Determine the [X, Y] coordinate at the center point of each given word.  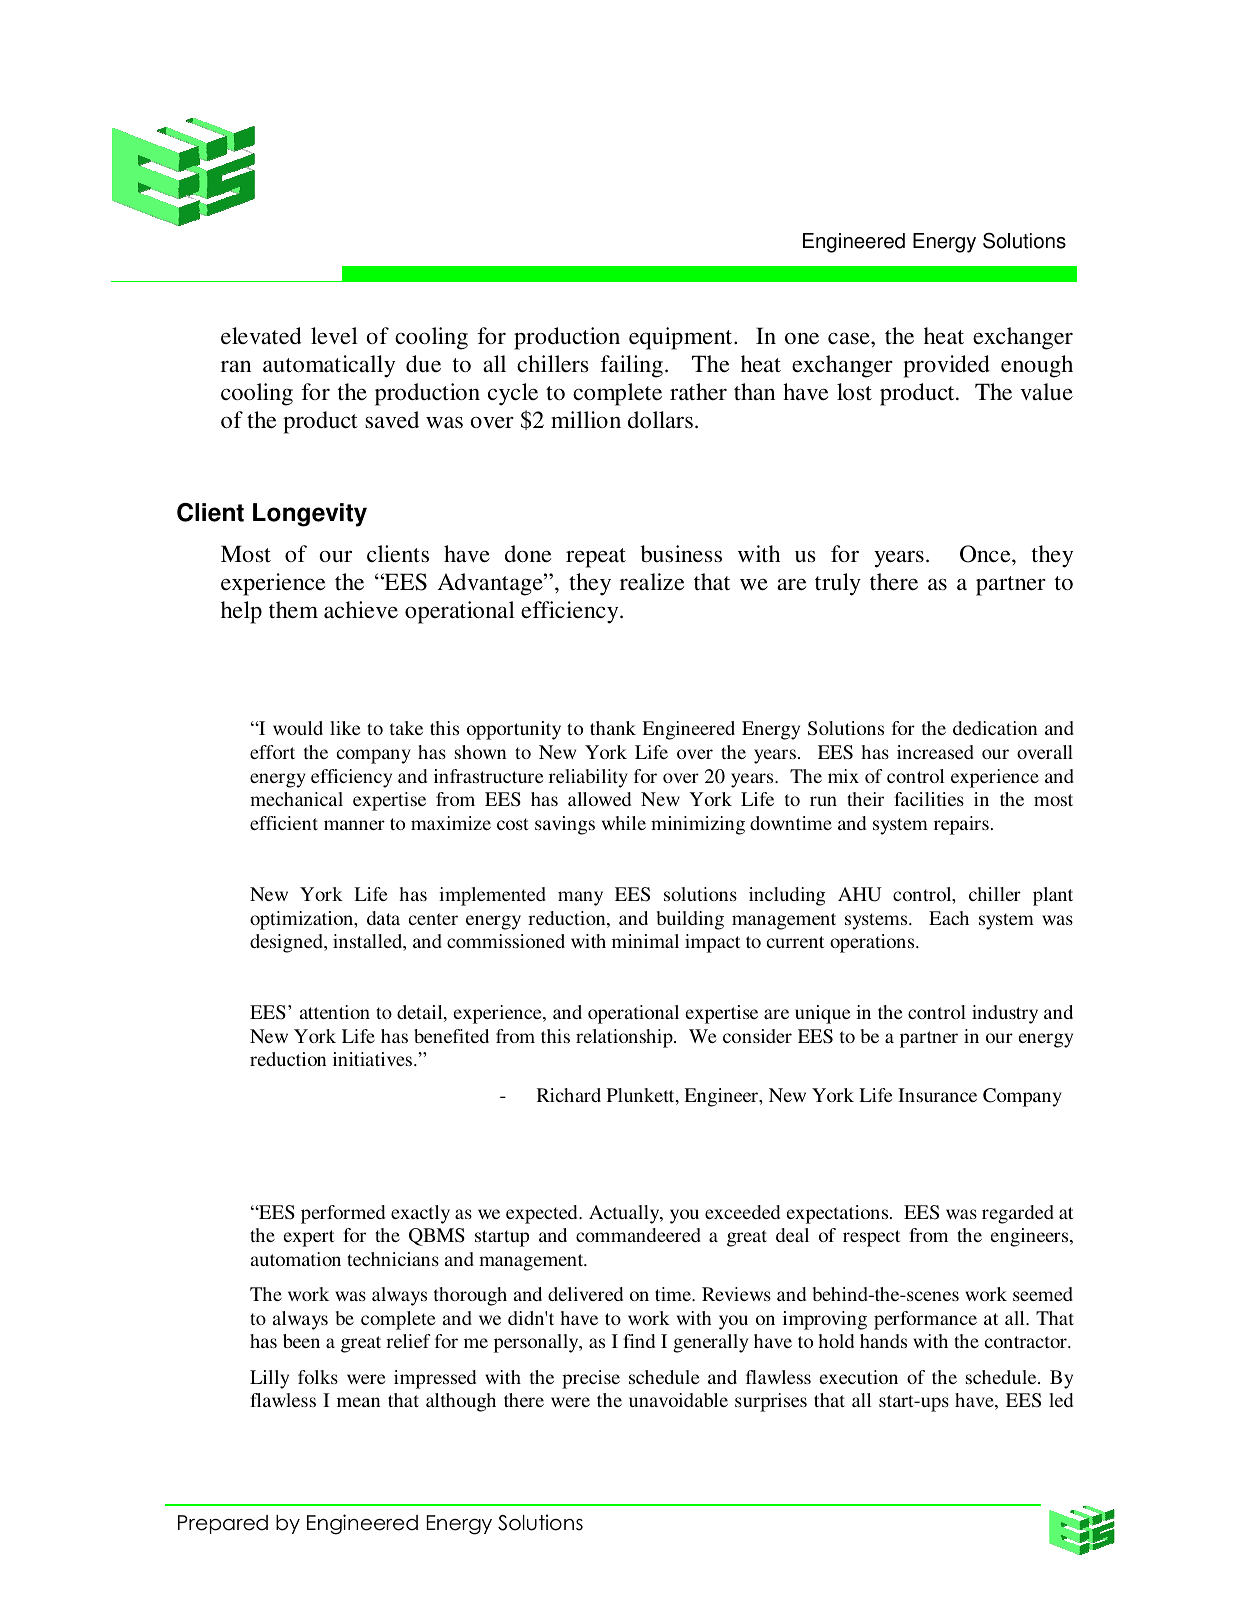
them [293, 610]
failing [632, 366]
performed [343, 1214]
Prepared [223, 1524]
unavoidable [678, 1400]
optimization [303, 920]
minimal [645, 941]
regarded [1018, 1214]
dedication [995, 728]
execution [858, 1377]
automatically [329, 366]
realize [652, 582]
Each [949, 918]
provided [946, 366]
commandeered [638, 1235]
